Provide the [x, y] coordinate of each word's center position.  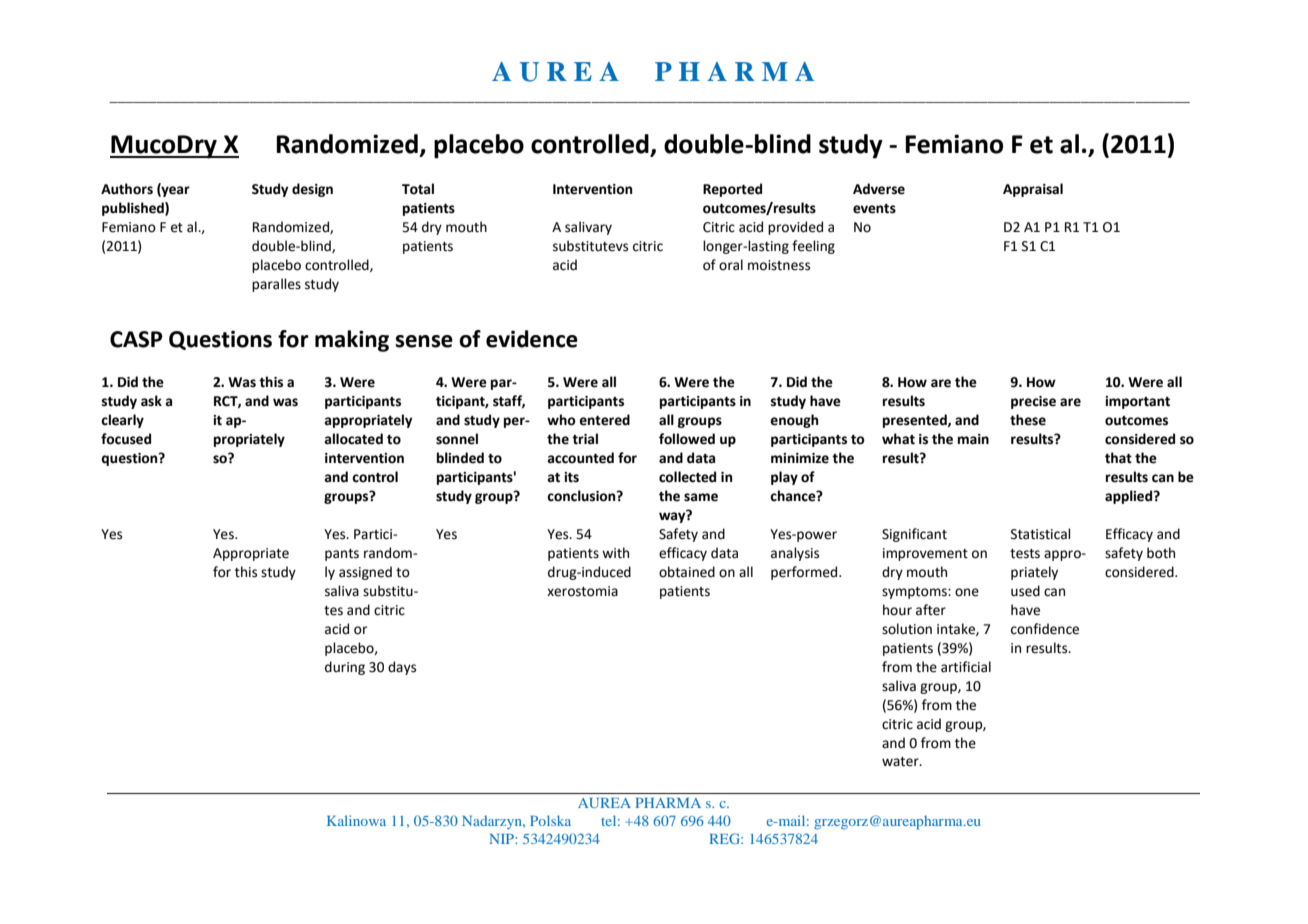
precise [1033, 402]
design [312, 190]
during [345, 668]
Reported [732, 190]
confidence [1045, 629]
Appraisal [1033, 190]
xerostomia [582, 591]
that [1118, 458]
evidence [532, 339]
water [901, 762]
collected [687, 477]
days [402, 668]
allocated [353, 439]
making [352, 341]
